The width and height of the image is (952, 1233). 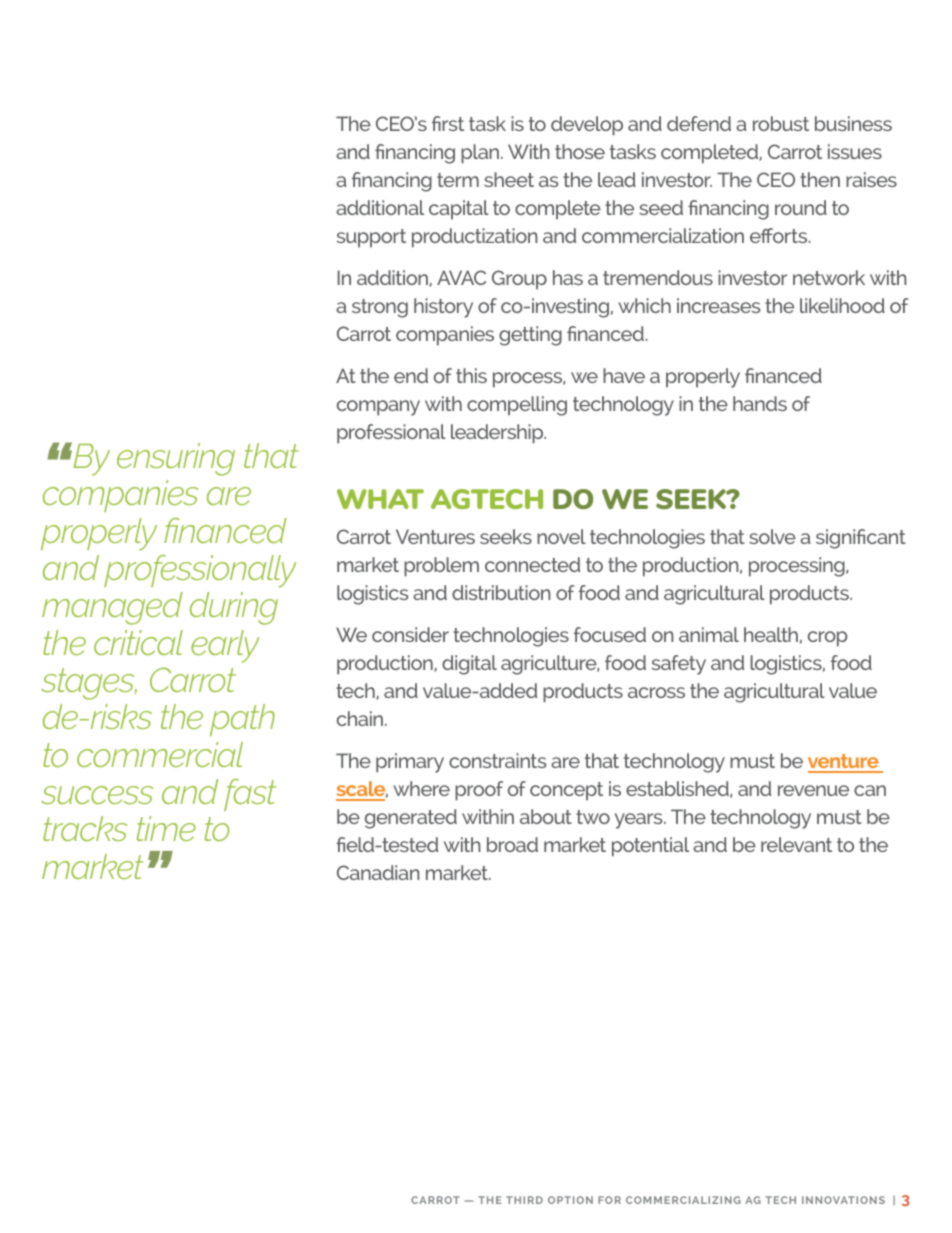 What do you see at coordinates (480, 154) in the image?
I see `plan` at bounding box center [480, 154].
